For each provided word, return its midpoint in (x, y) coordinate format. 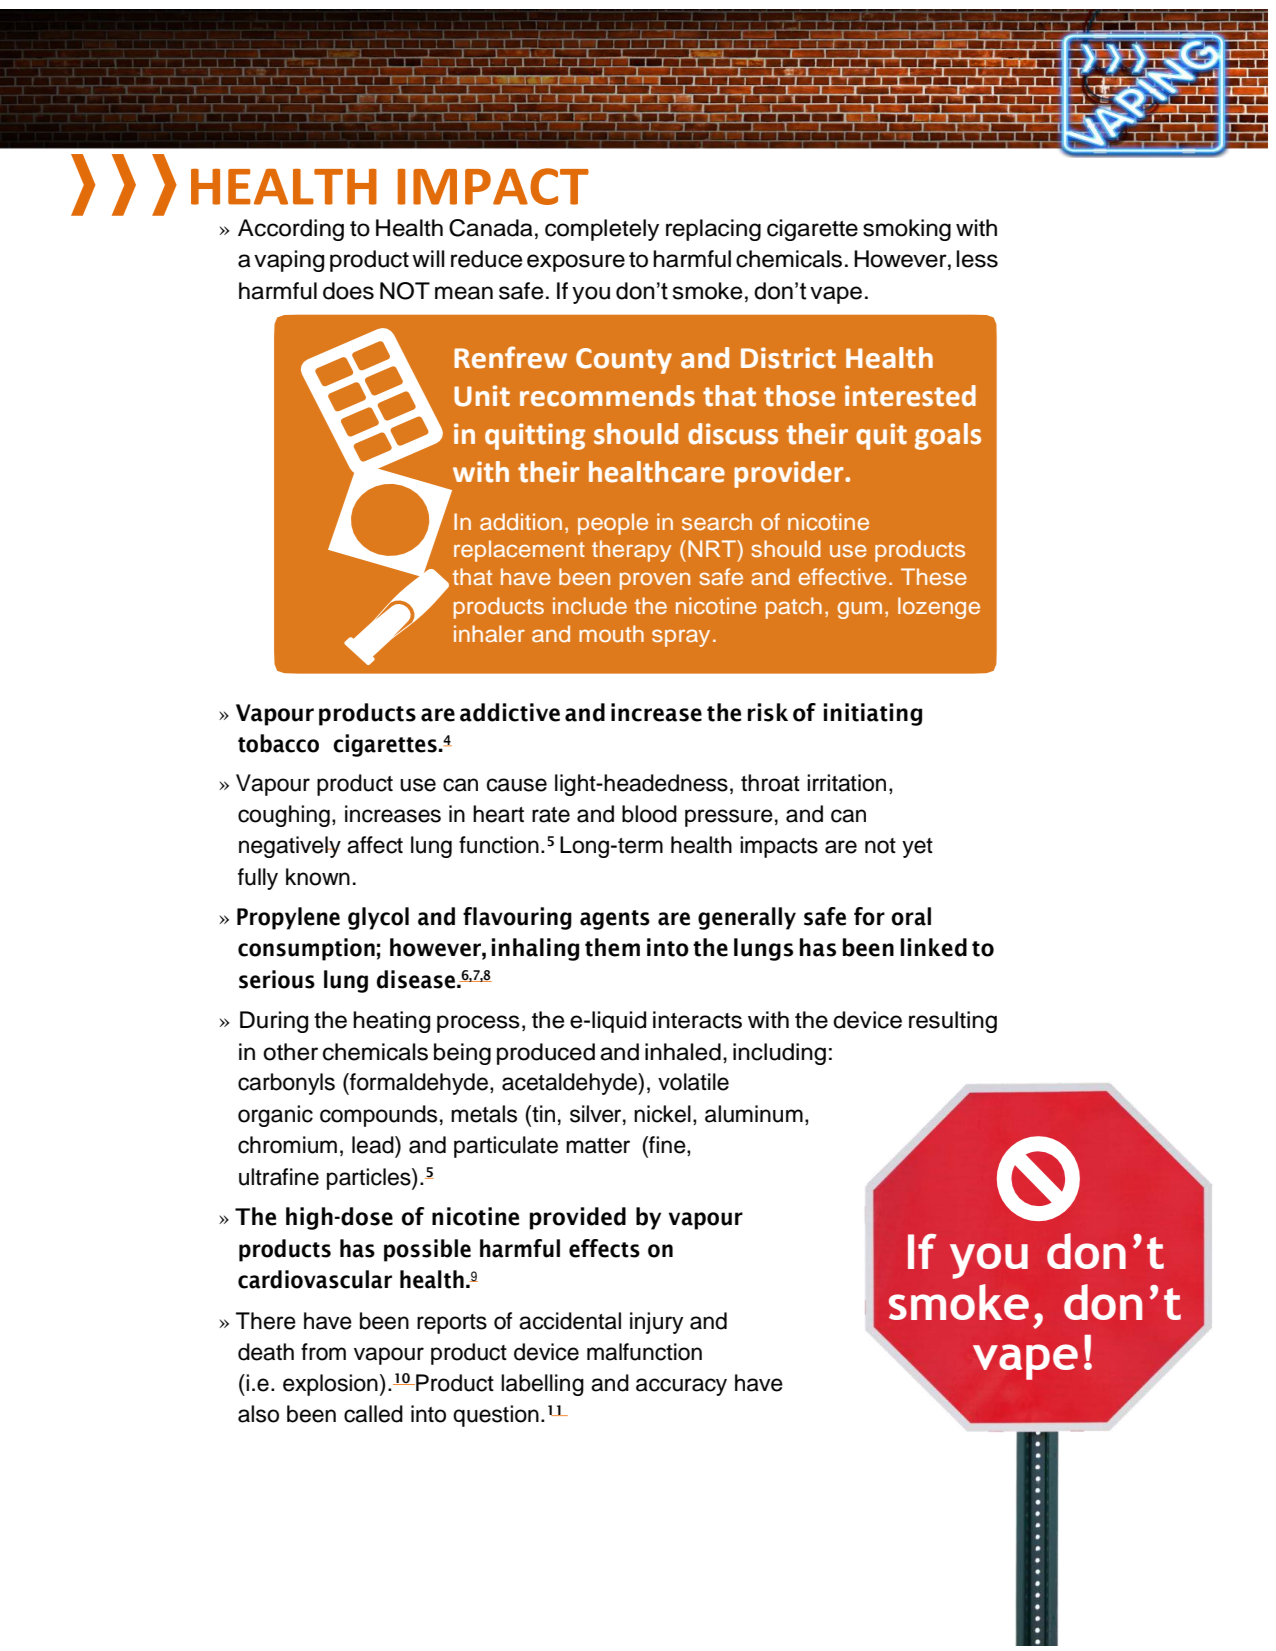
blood (649, 814)
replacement (519, 551)
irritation (846, 783)
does (348, 291)
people (613, 524)
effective (842, 576)
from (323, 1352)
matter (598, 1146)
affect (375, 845)
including (779, 1054)
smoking (907, 230)
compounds (378, 1116)
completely (602, 230)
